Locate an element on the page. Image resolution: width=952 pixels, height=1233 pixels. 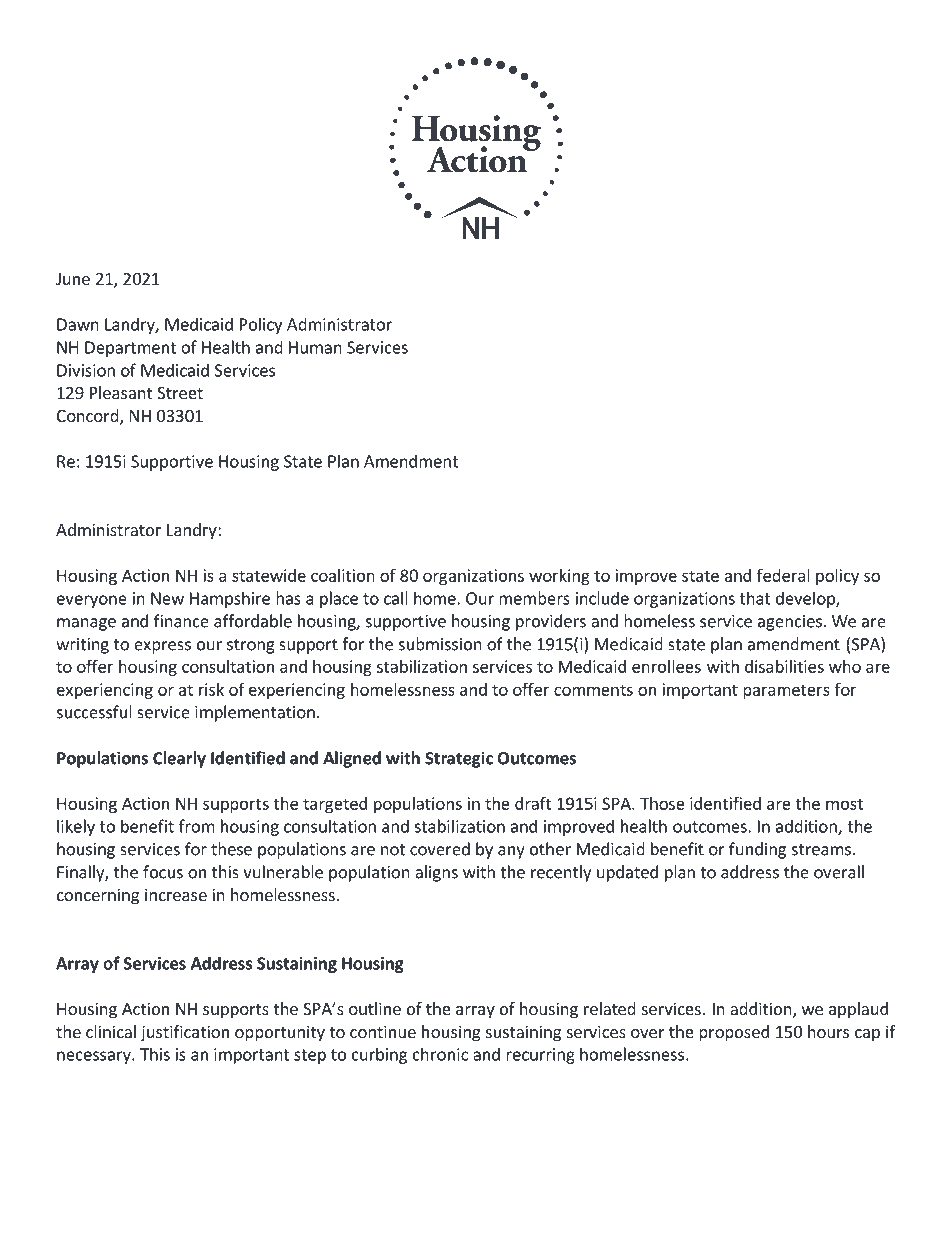
justification is located at coordinates (185, 1033).
